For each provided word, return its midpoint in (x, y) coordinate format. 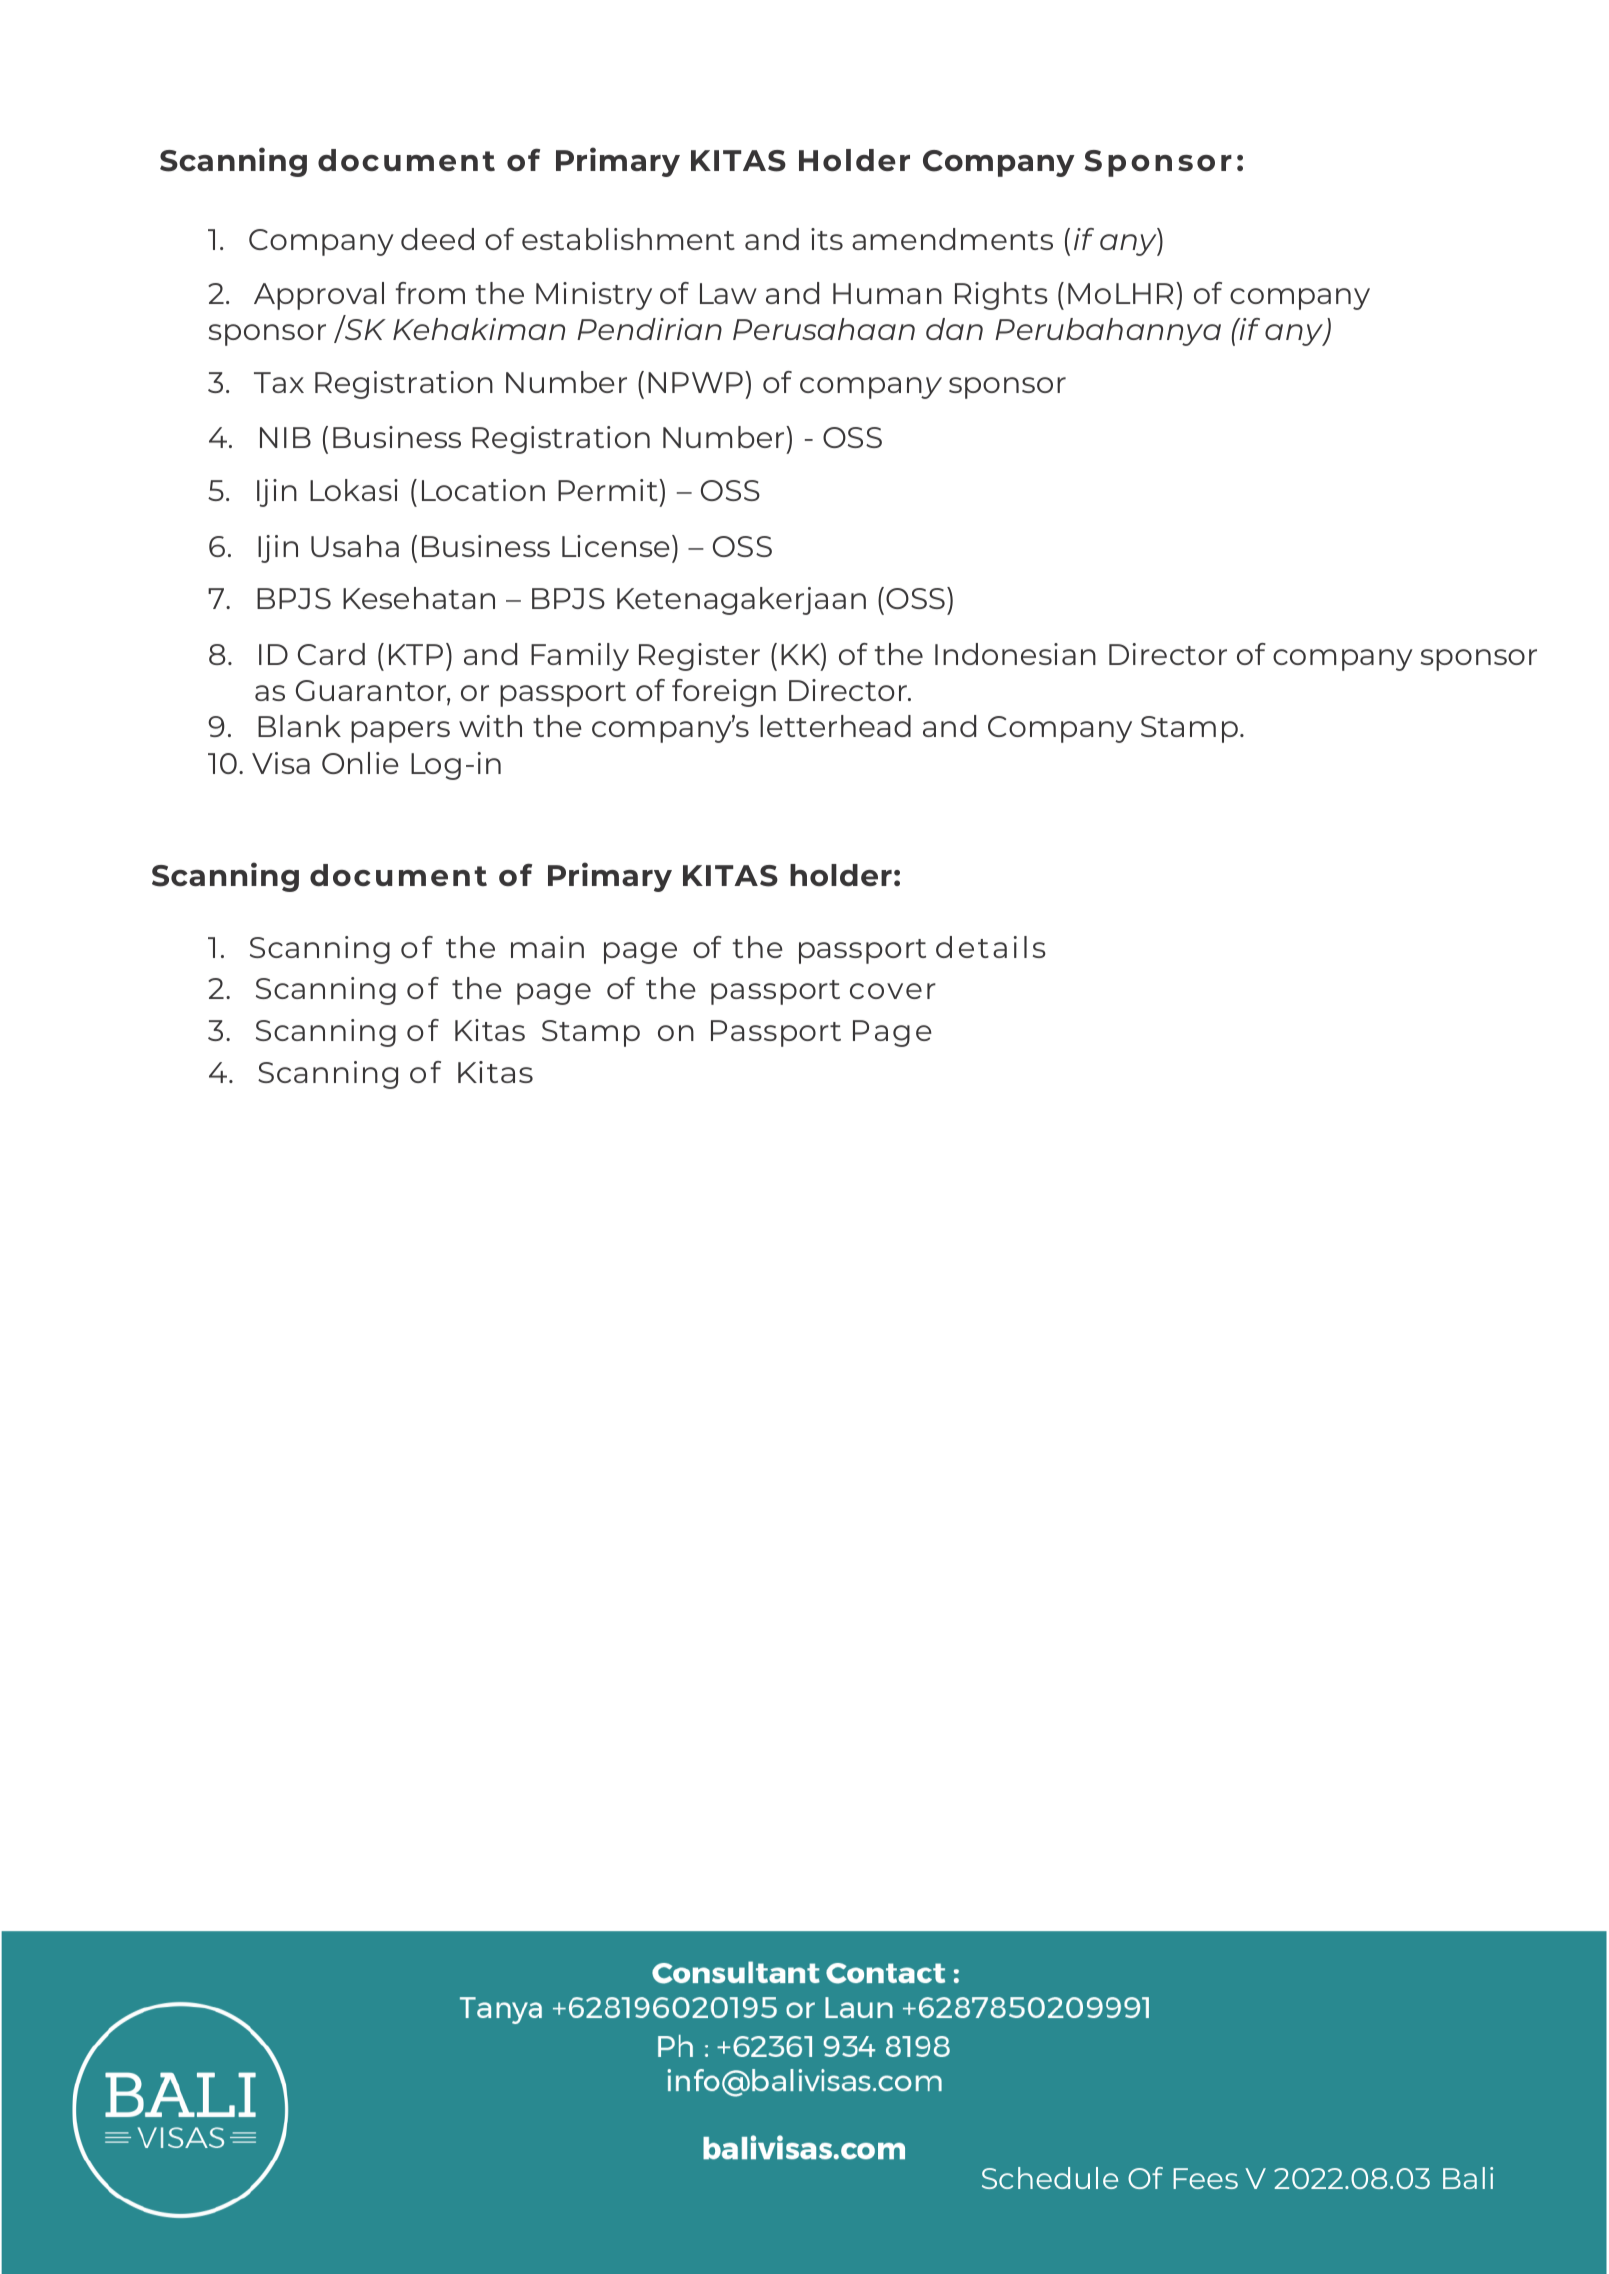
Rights (1001, 296)
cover (893, 991)
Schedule (1050, 2178)
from (430, 293)
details (991, 947)
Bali (1468, 2178)
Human (887, 293)
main (547, 947)
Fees (1205, 2178)
